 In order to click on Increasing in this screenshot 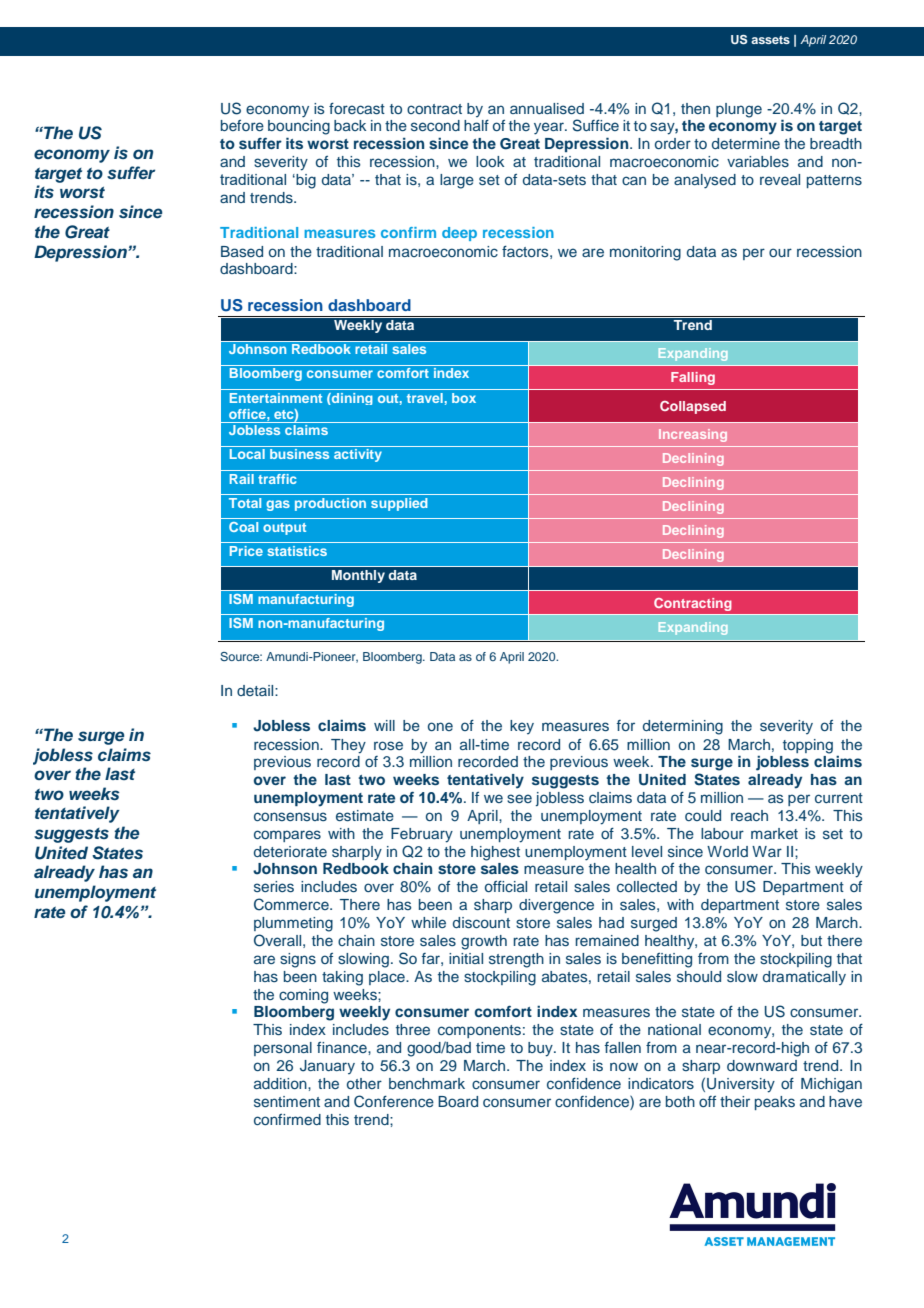, I will do `click(693, 435)`.
